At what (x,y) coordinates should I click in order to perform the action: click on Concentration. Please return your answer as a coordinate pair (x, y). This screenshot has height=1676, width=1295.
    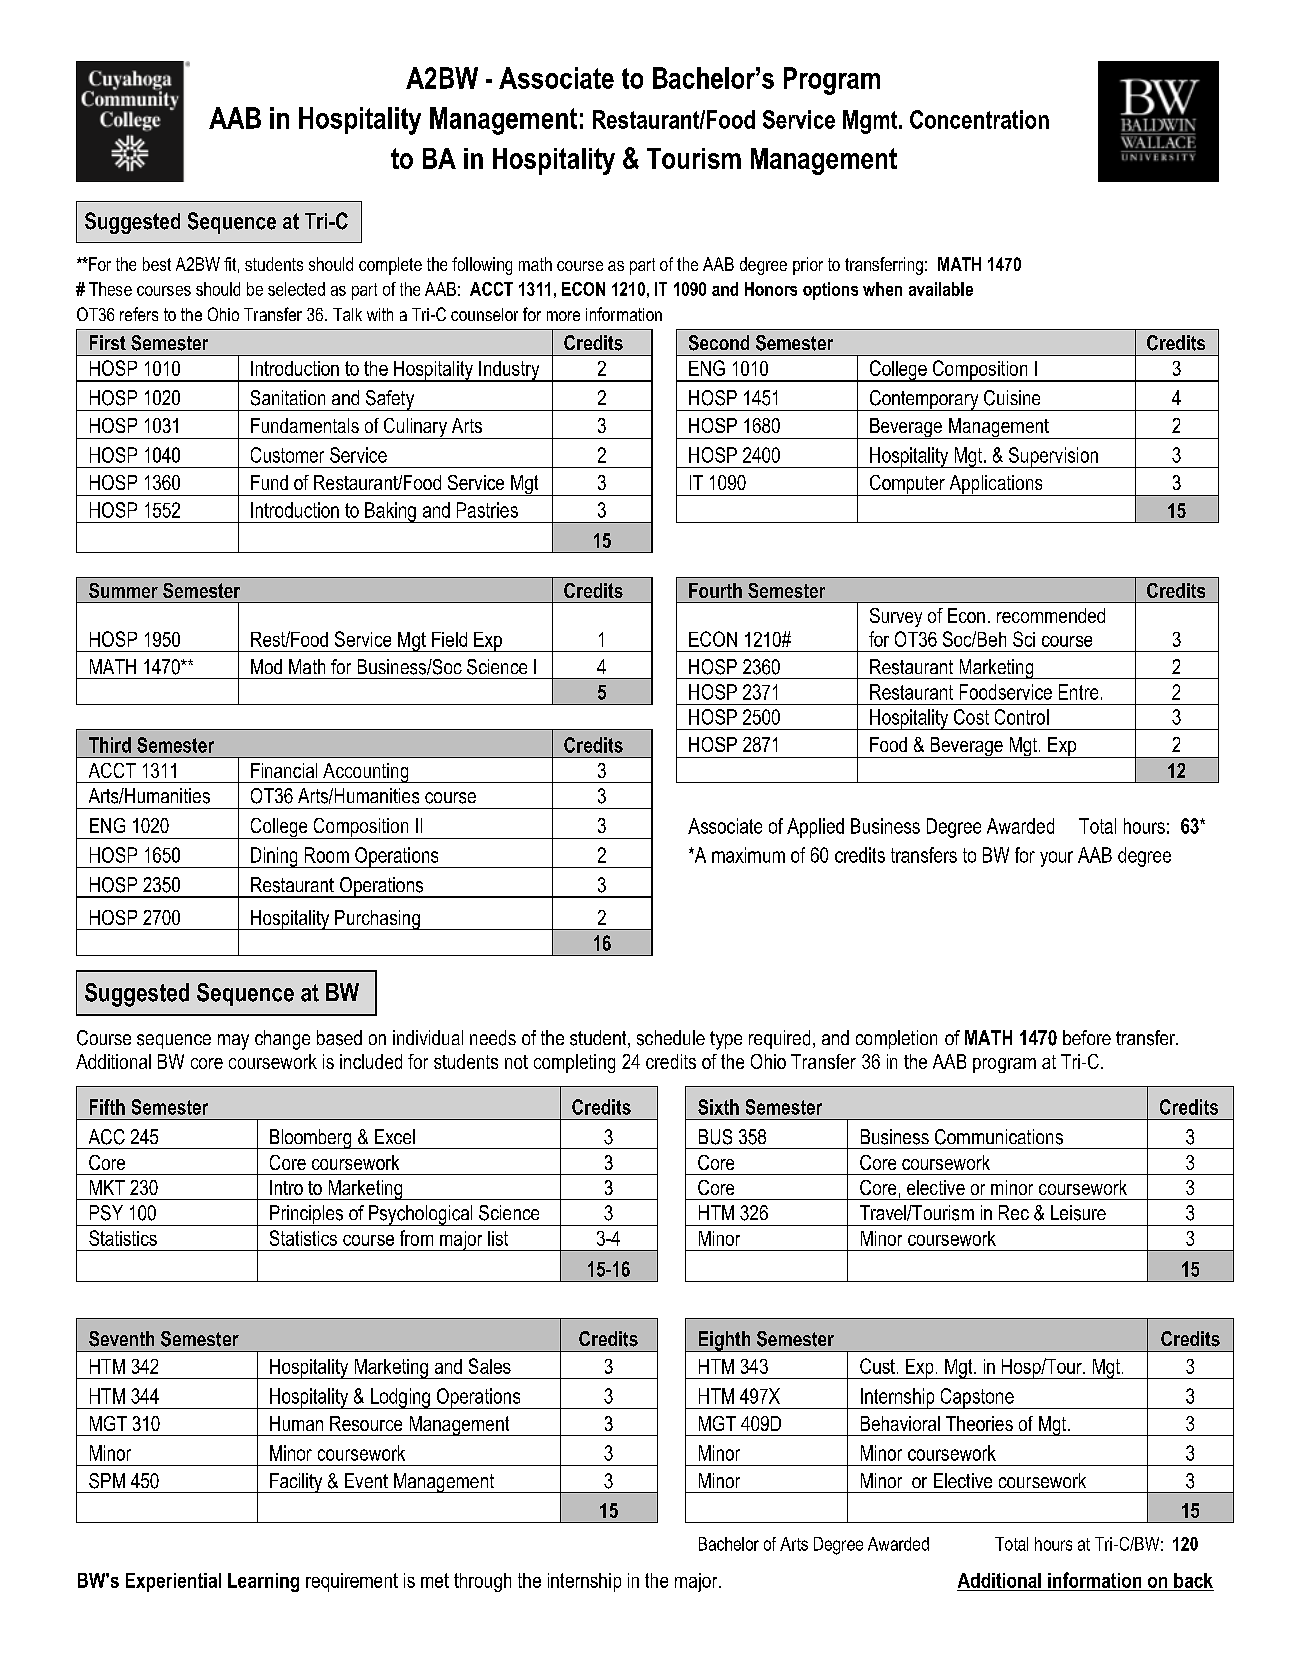
    Looking at the image, I should click on (979, 119).
